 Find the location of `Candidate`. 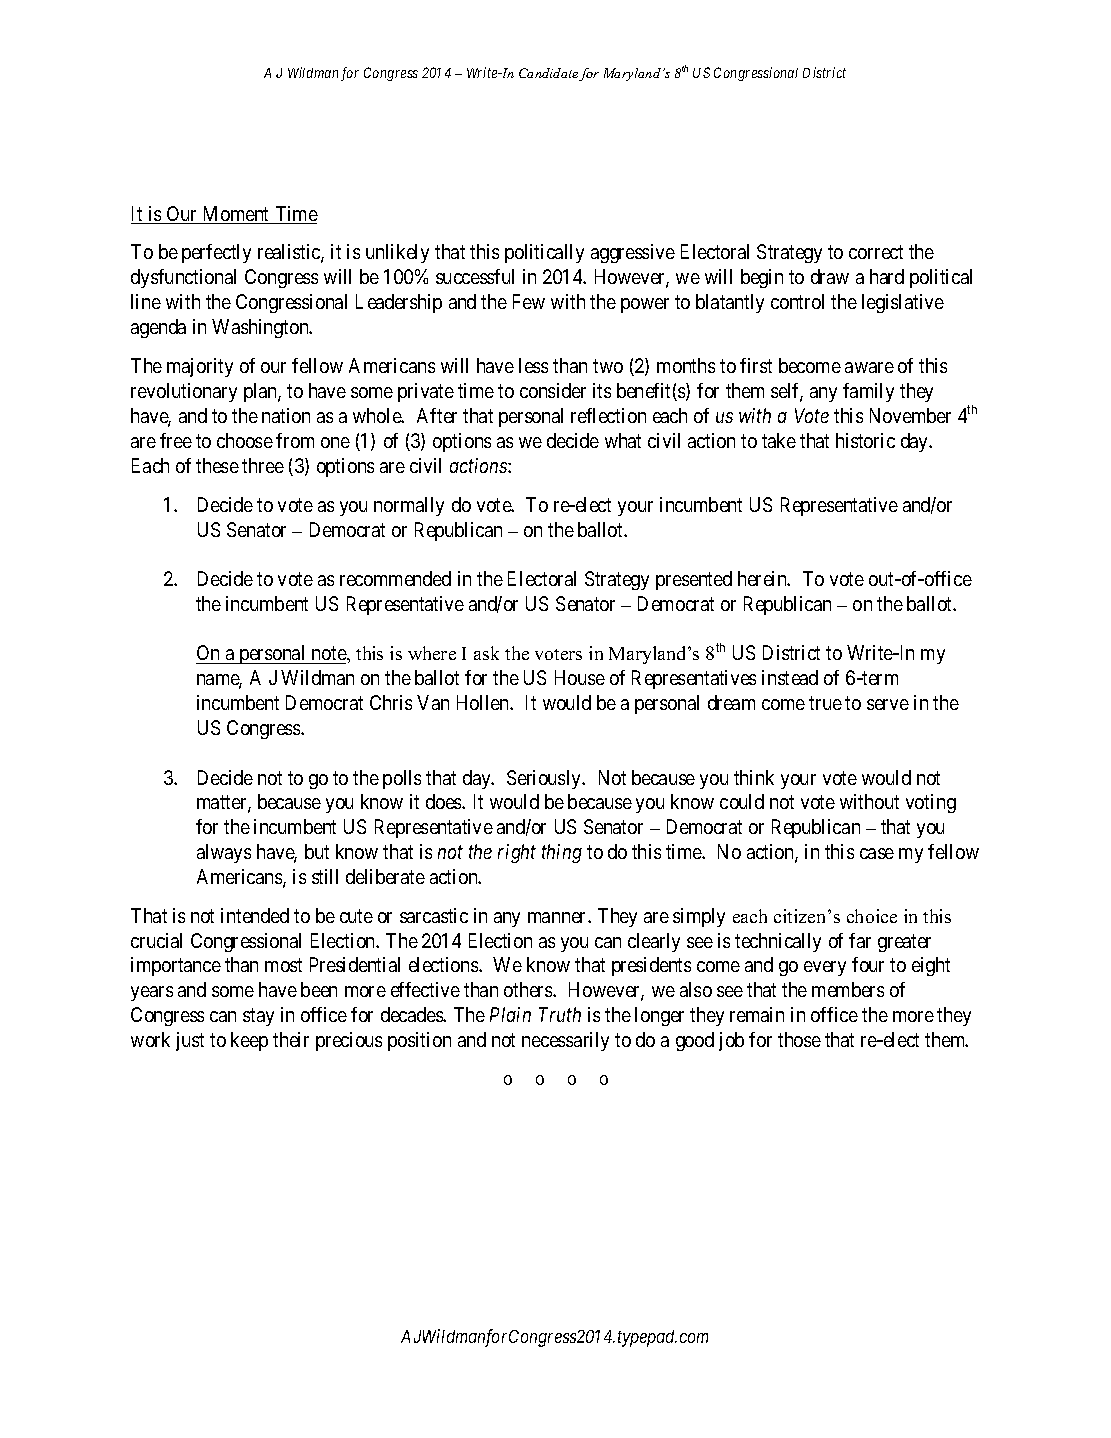

Candidate is located at coordinates (549, 74).
